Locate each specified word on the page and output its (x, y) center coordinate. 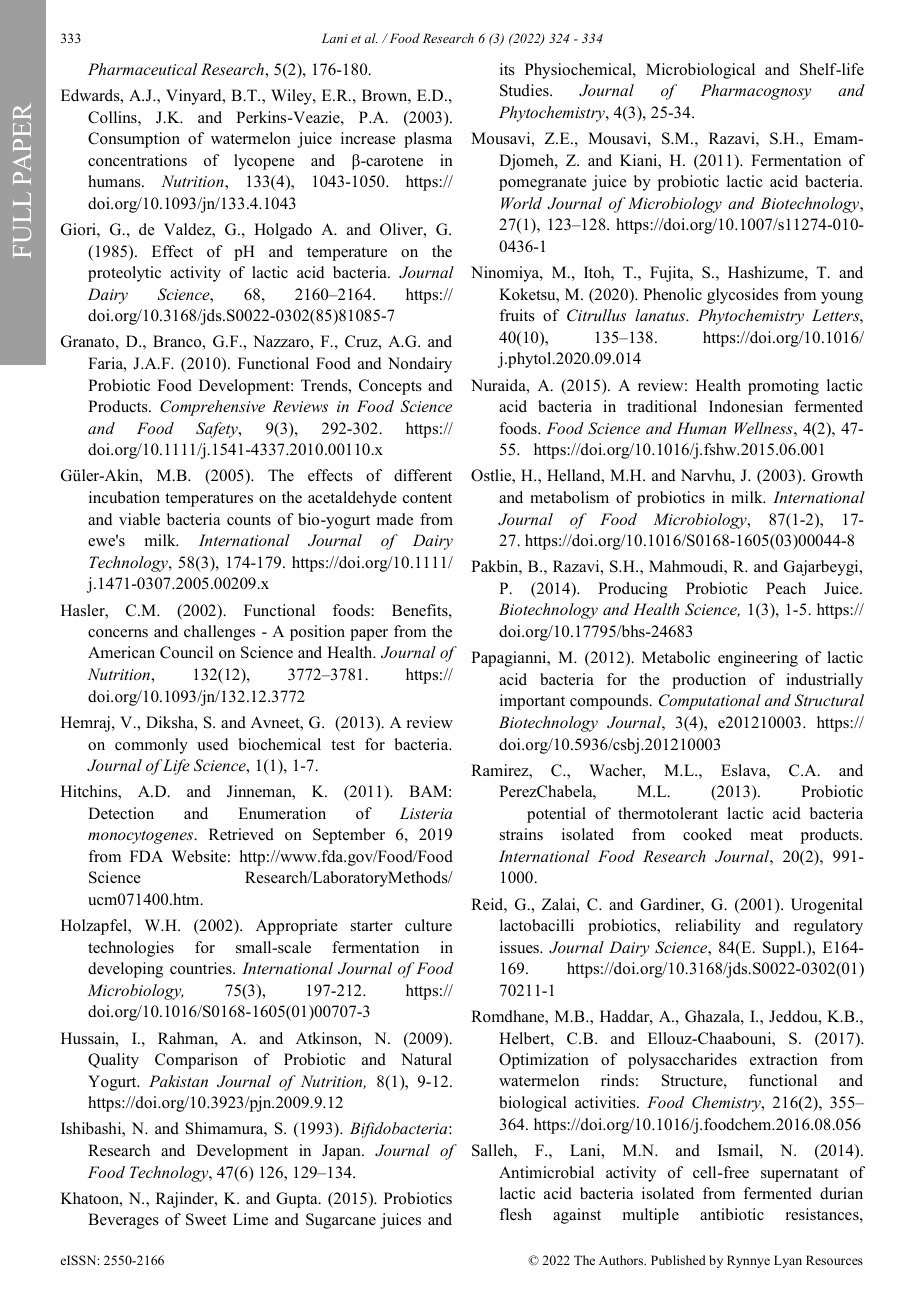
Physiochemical (579, 71)
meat (766, 835)
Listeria (426, 813)
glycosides (742, 296)
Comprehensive (212, 408)
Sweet (206, 1219)
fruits (517, 315)
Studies (525, 90)
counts (249, 520)
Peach (786, 588)
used (213, 744)
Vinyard (195, 97)
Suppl (783, 949)
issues (520, 947)
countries (202, 968)
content (427, 498)
